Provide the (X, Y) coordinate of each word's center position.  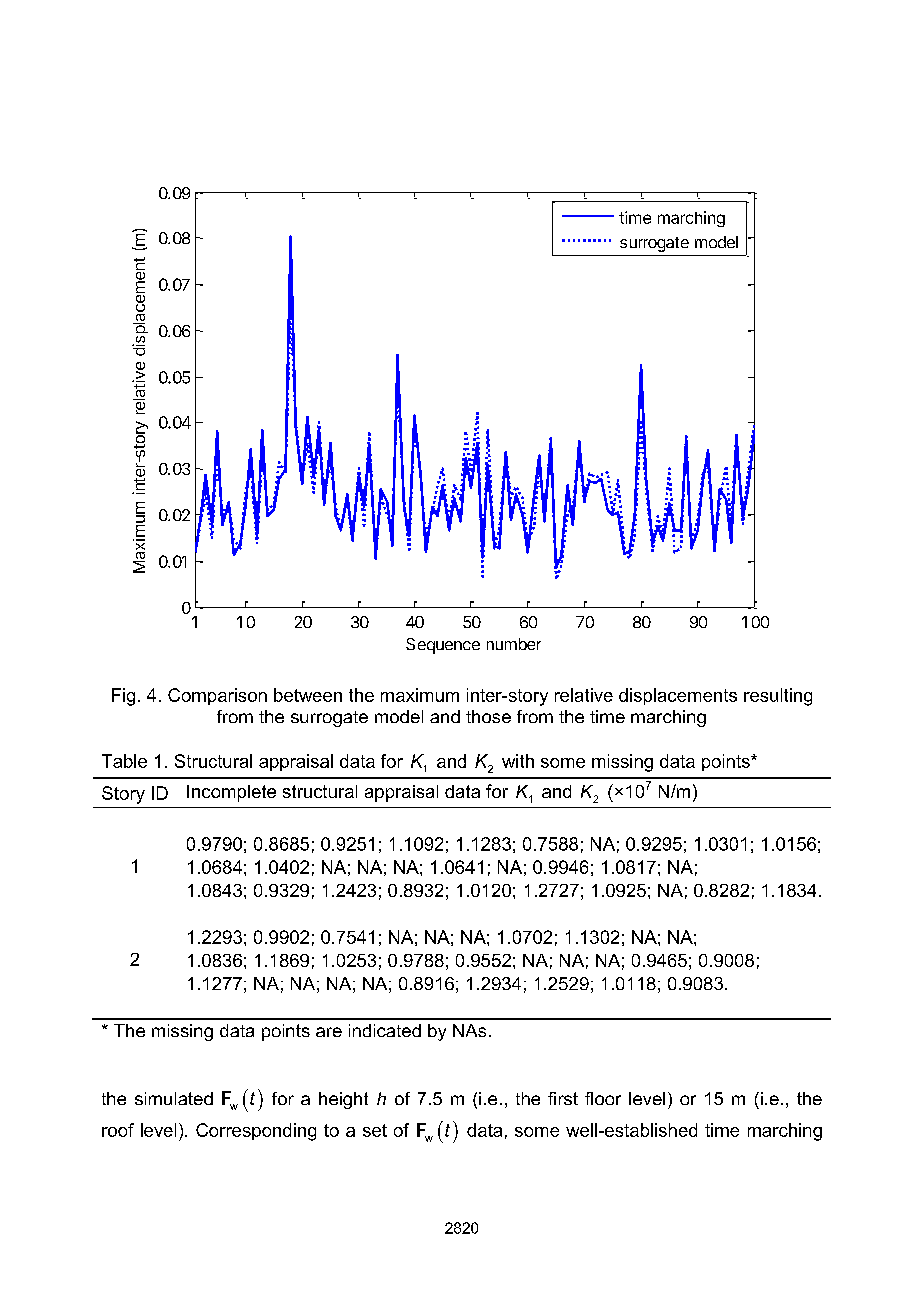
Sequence (443, 646)
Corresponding (256, 1132)
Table (124, 761)
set (375, 1130)
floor (603, 1098)
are (329, 1032)
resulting (778, 697)
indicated (385, 1030)
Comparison (217, 696)
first (563, 1098)
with (518, 761)
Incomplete (231, 793)
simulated (174, 1098)
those (488, 716)
